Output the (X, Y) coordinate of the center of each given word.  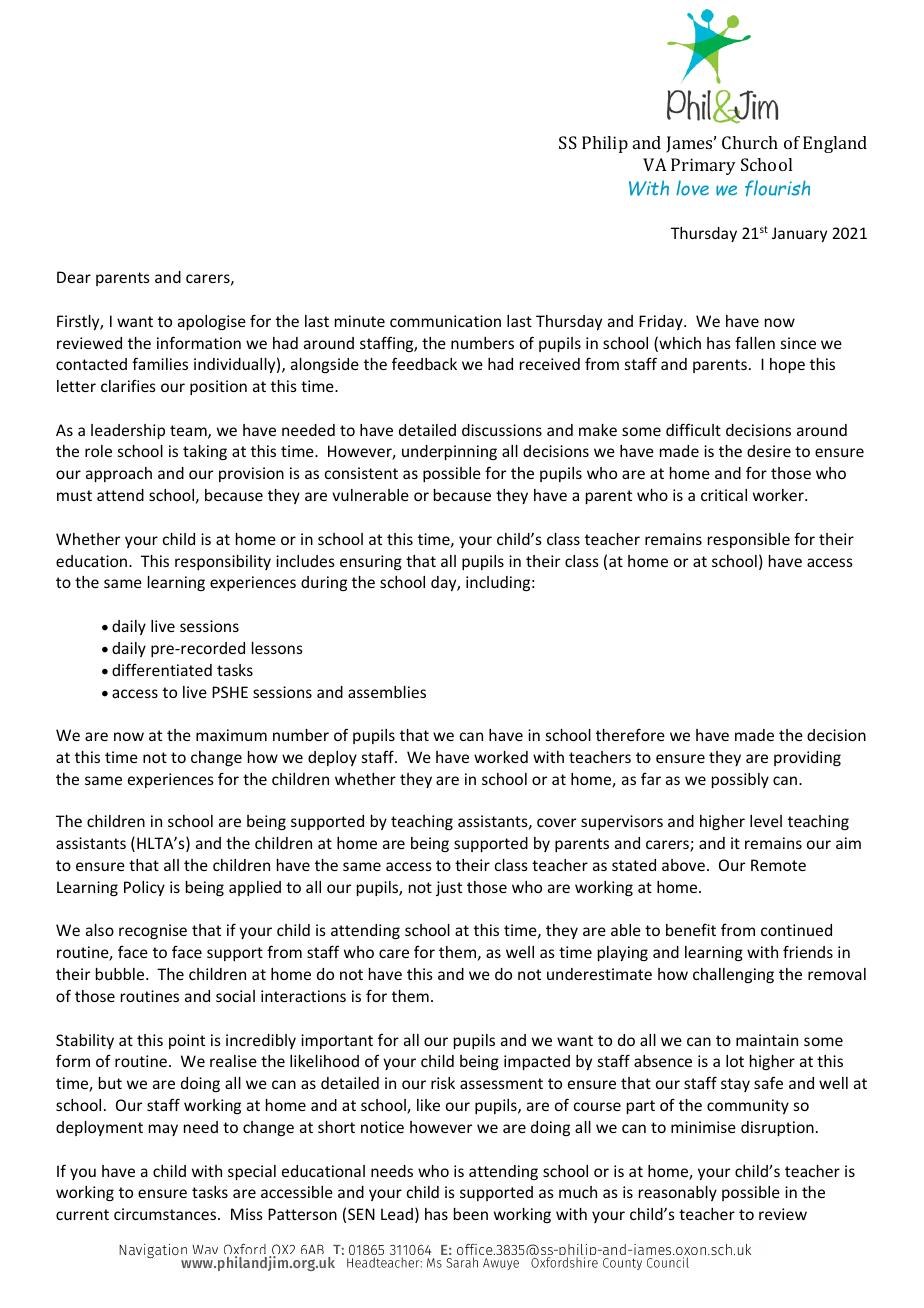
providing (807, 758)
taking (205, 452)
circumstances (166, 1214)
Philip (605, 144)
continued (796, 930)
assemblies (387, 692)
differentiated (162, 669)
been (471, 1214)
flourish (777, 188)
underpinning (449, 452)
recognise (153, 931)
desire (769, 451)
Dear (74, 277)
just (449, 888)
